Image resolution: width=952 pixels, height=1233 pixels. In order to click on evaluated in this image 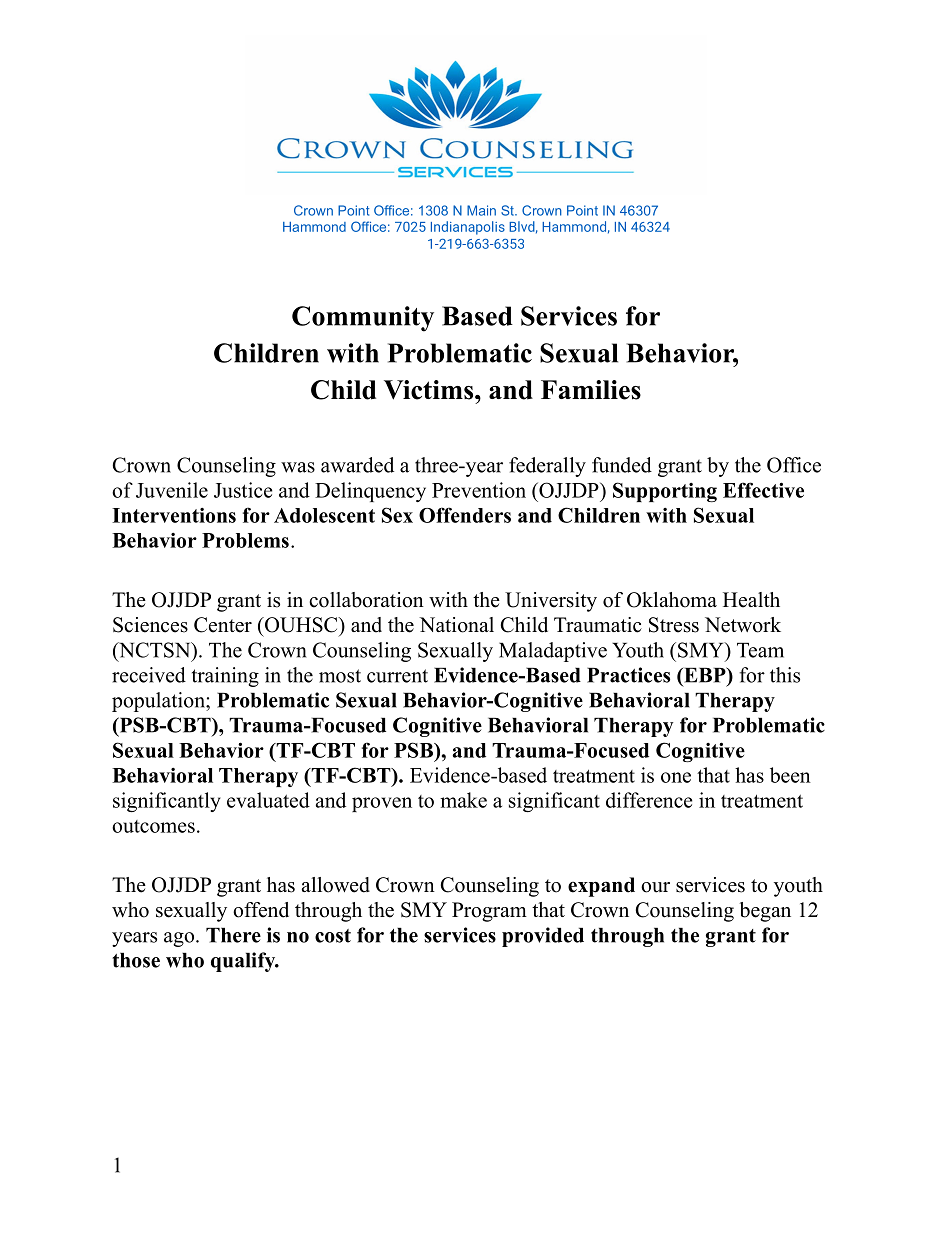, I will do `click(268, 800)`.
